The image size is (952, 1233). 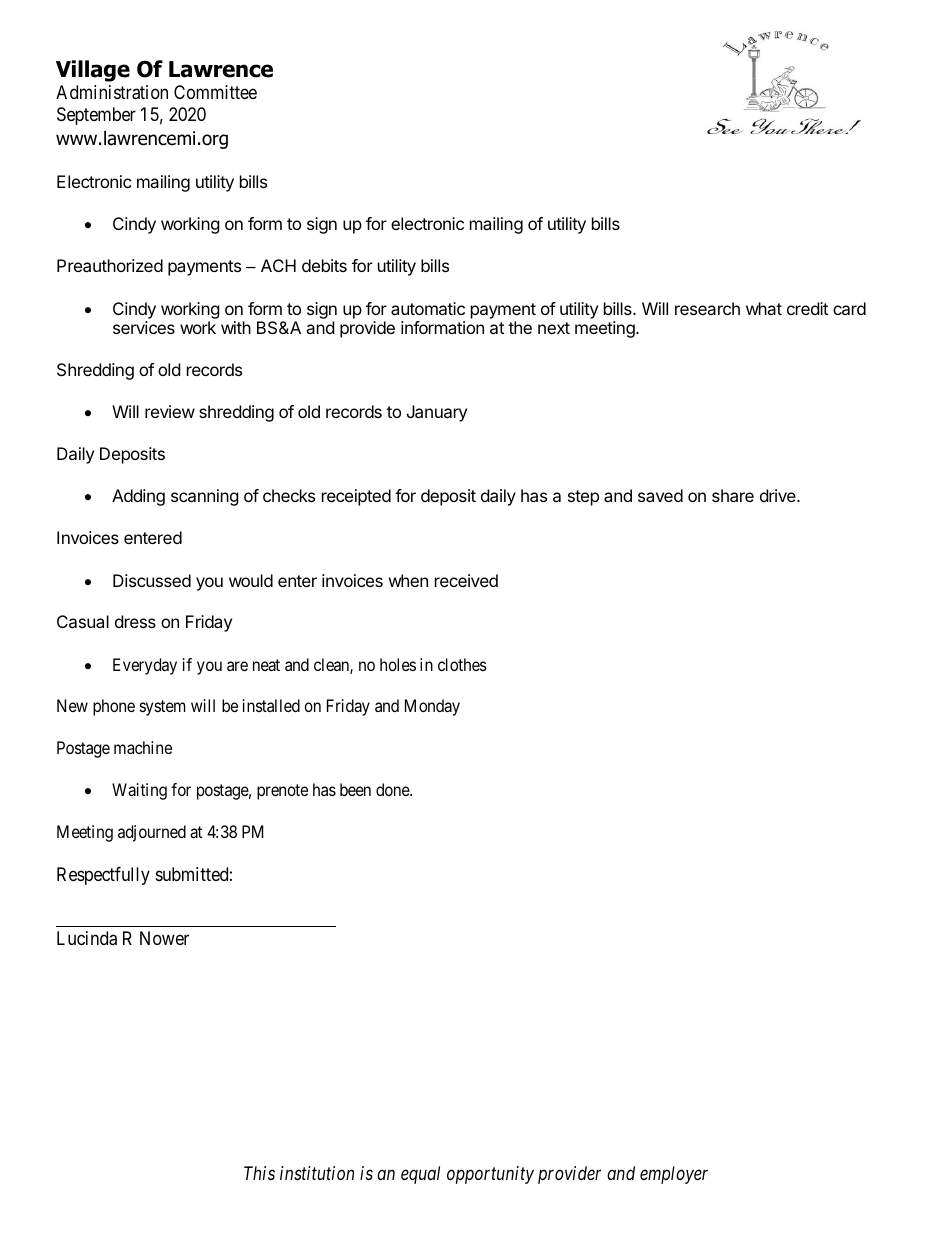 What do you see at coordinates (764, 308) in the screenshot?
I see `what` at bounding box center [764, 308].
